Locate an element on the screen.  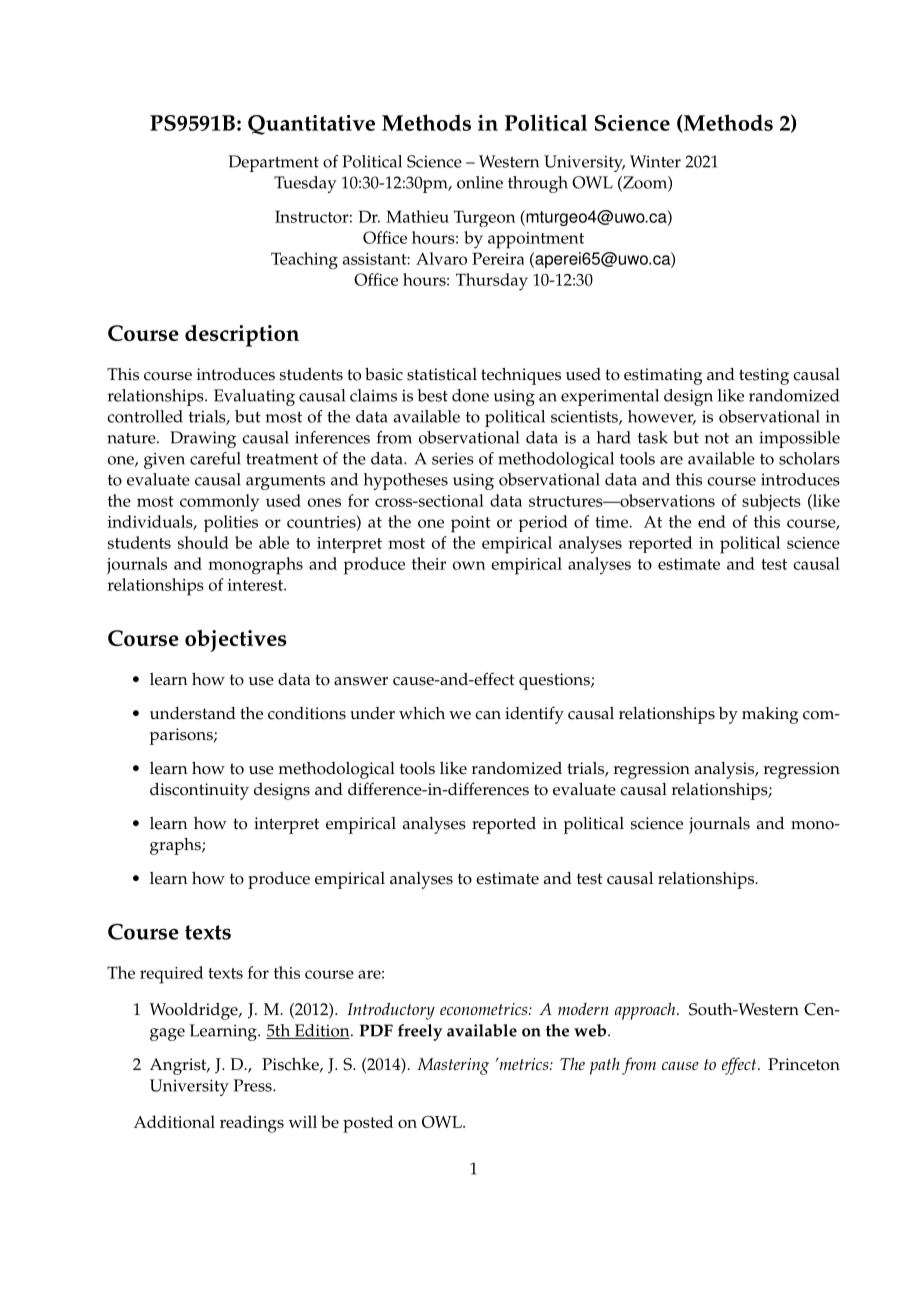
Winter is located at coordinates (655, 161).
